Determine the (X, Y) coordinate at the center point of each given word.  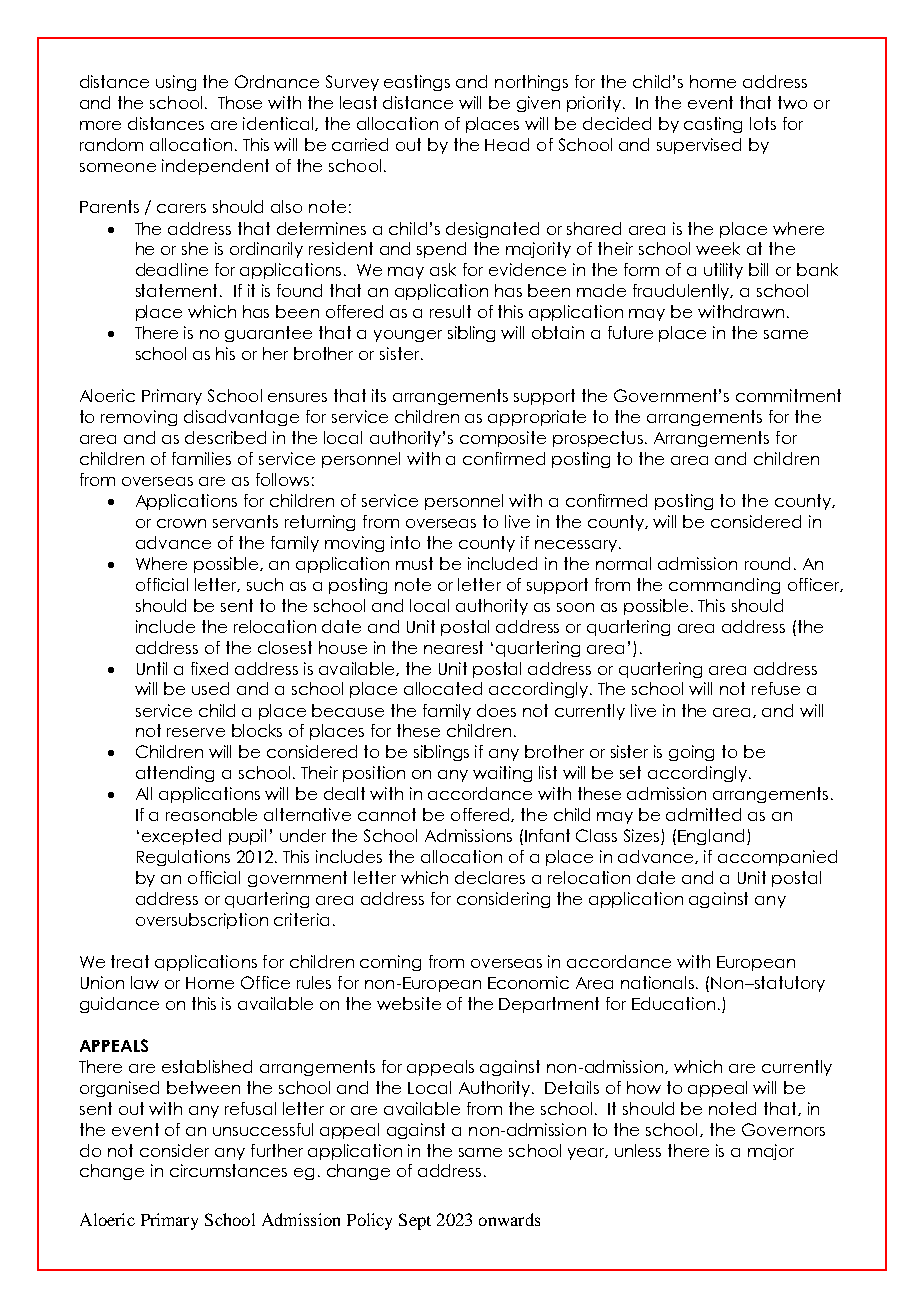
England (711, 837)
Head (507, 144)
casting (713, 125)
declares (490, 877)
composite (503, 439)
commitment (788, 395)
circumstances (228, 1170)
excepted (181, 837)
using (176, 83)
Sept (415, 1221)
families (201, 458)
